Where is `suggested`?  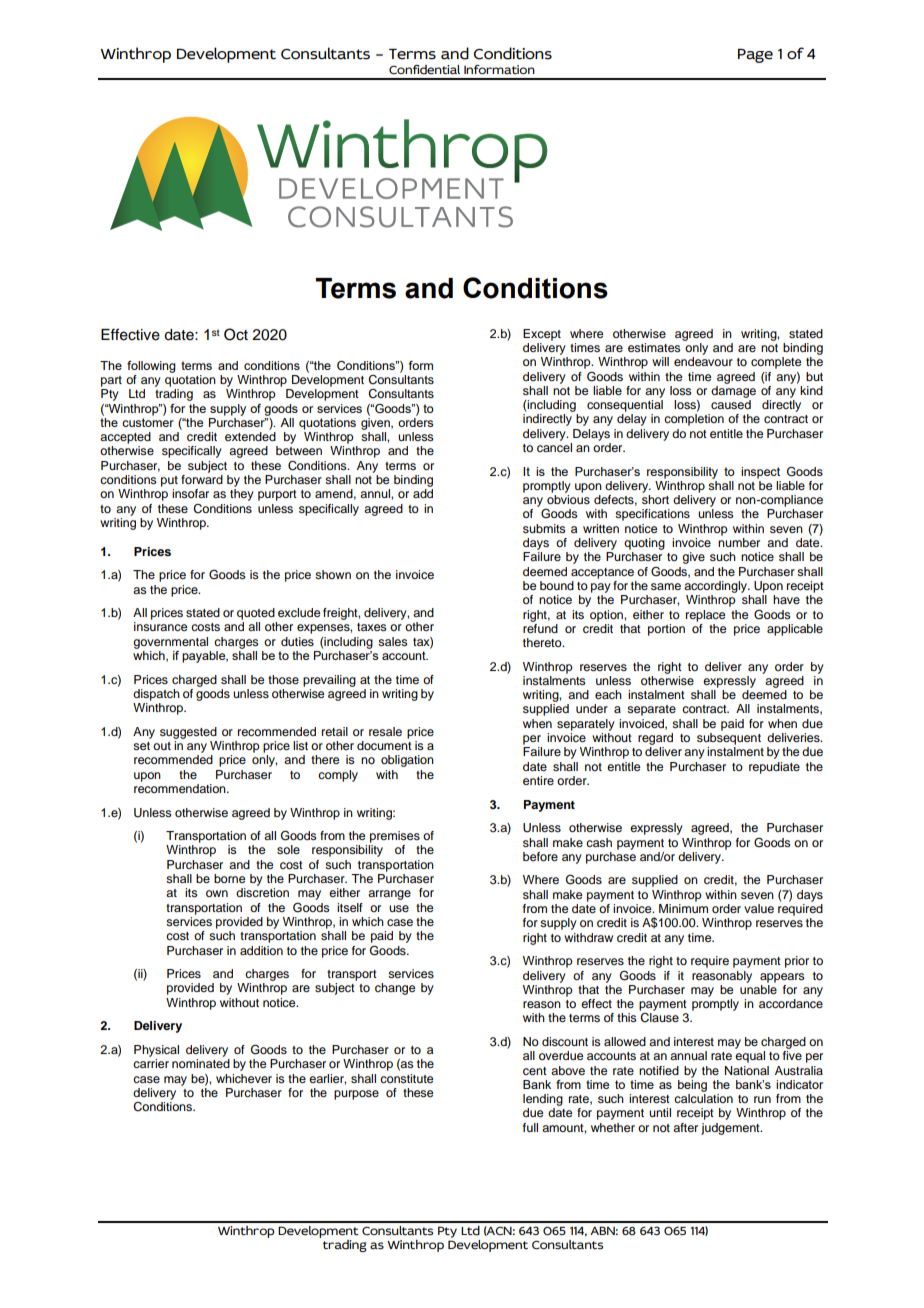 suggested is located at coordinates (188, 733).
